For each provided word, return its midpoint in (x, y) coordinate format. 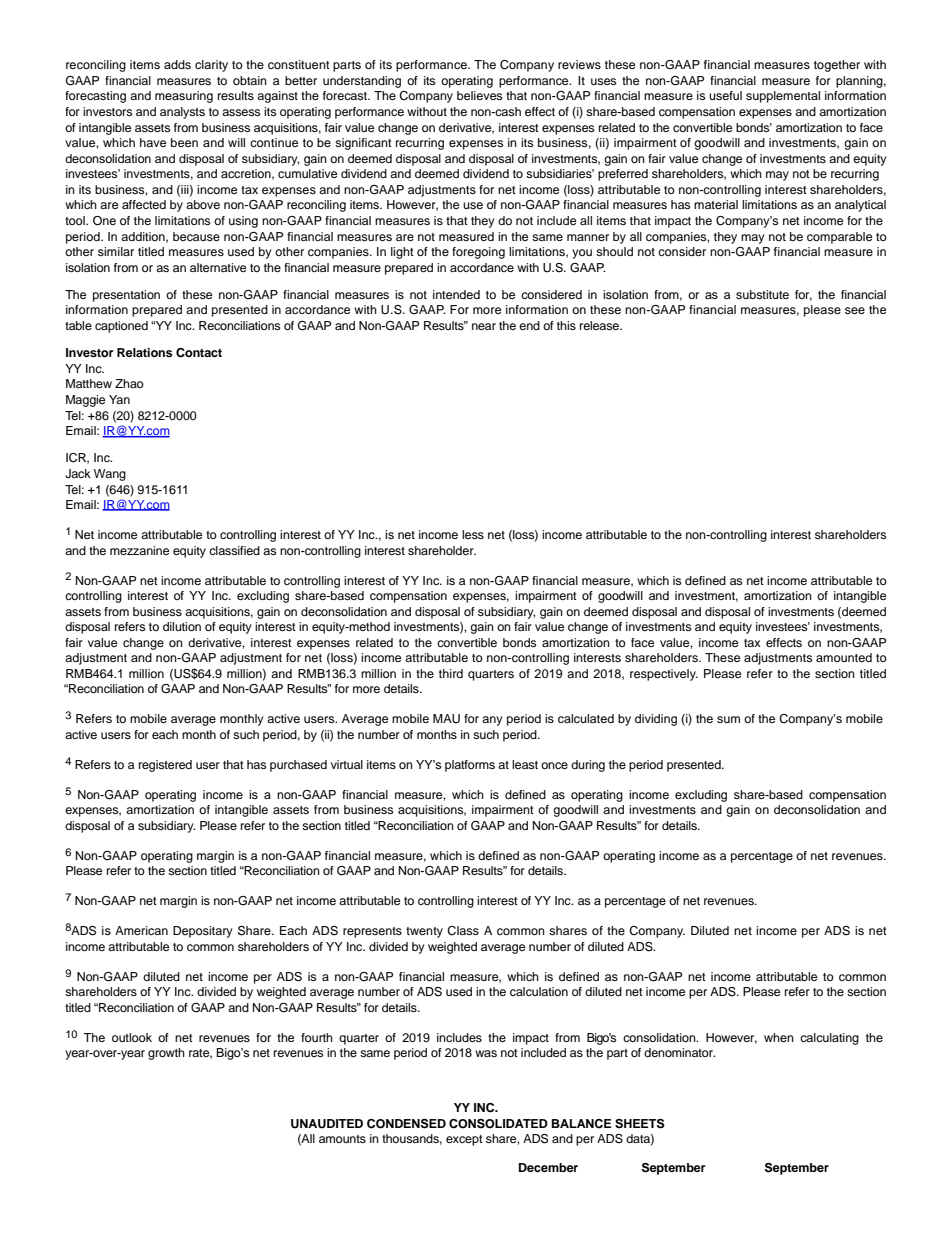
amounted (844, 657)
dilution (182, 626)
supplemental (783, 97)
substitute (762, 294)
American (141, 930)
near (484, 326)
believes (479, 95)
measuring (184, 97)
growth (166, 1054)
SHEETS (640, 1124)
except (464, 1140)
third (451, 673)
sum (728, 719)
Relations (144, 352)
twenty (424, 932)
